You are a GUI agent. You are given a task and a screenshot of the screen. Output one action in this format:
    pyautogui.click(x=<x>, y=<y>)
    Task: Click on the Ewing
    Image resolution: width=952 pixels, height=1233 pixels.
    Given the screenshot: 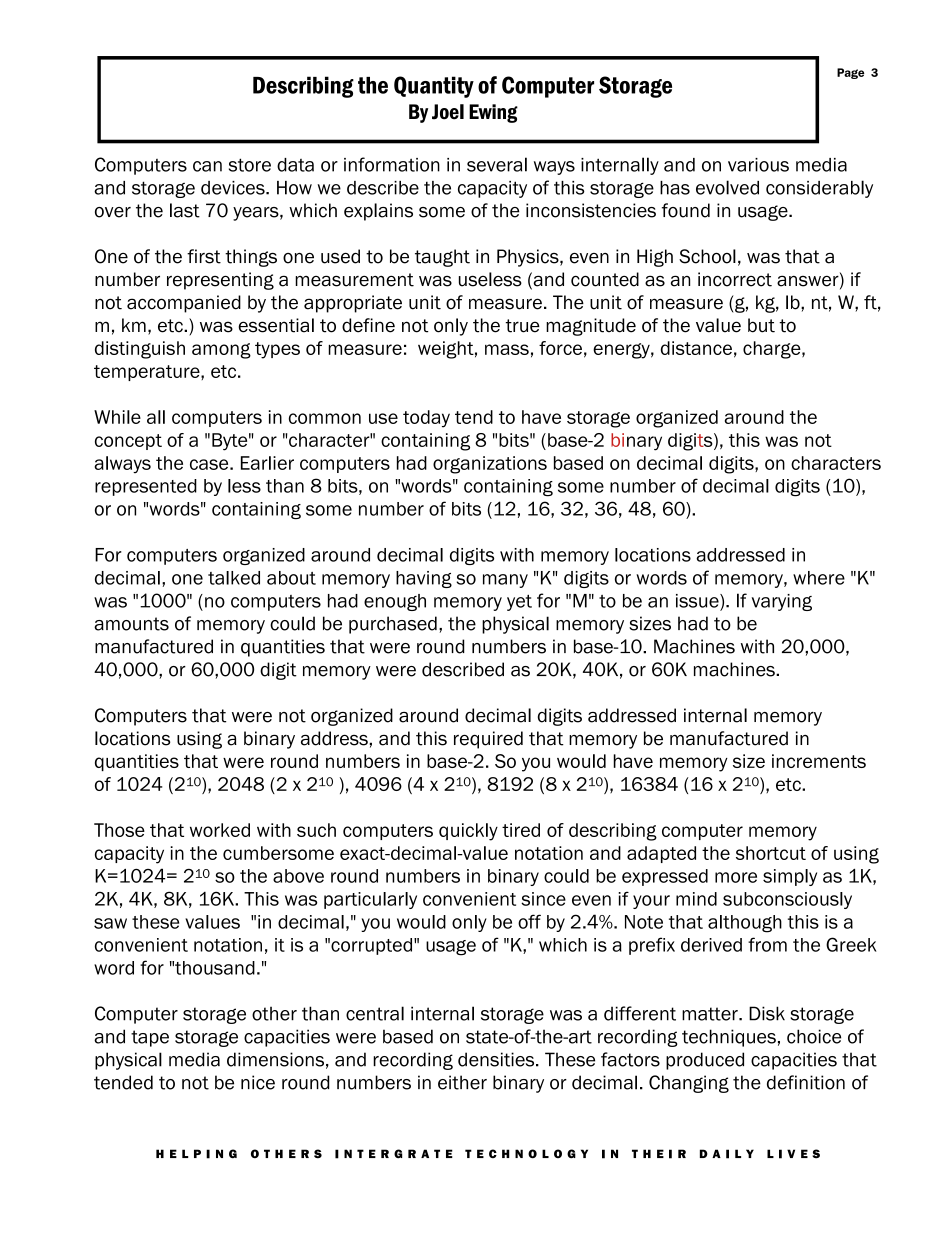 What is the action you would take?
    pyautogui.click(x=493, y=113)
